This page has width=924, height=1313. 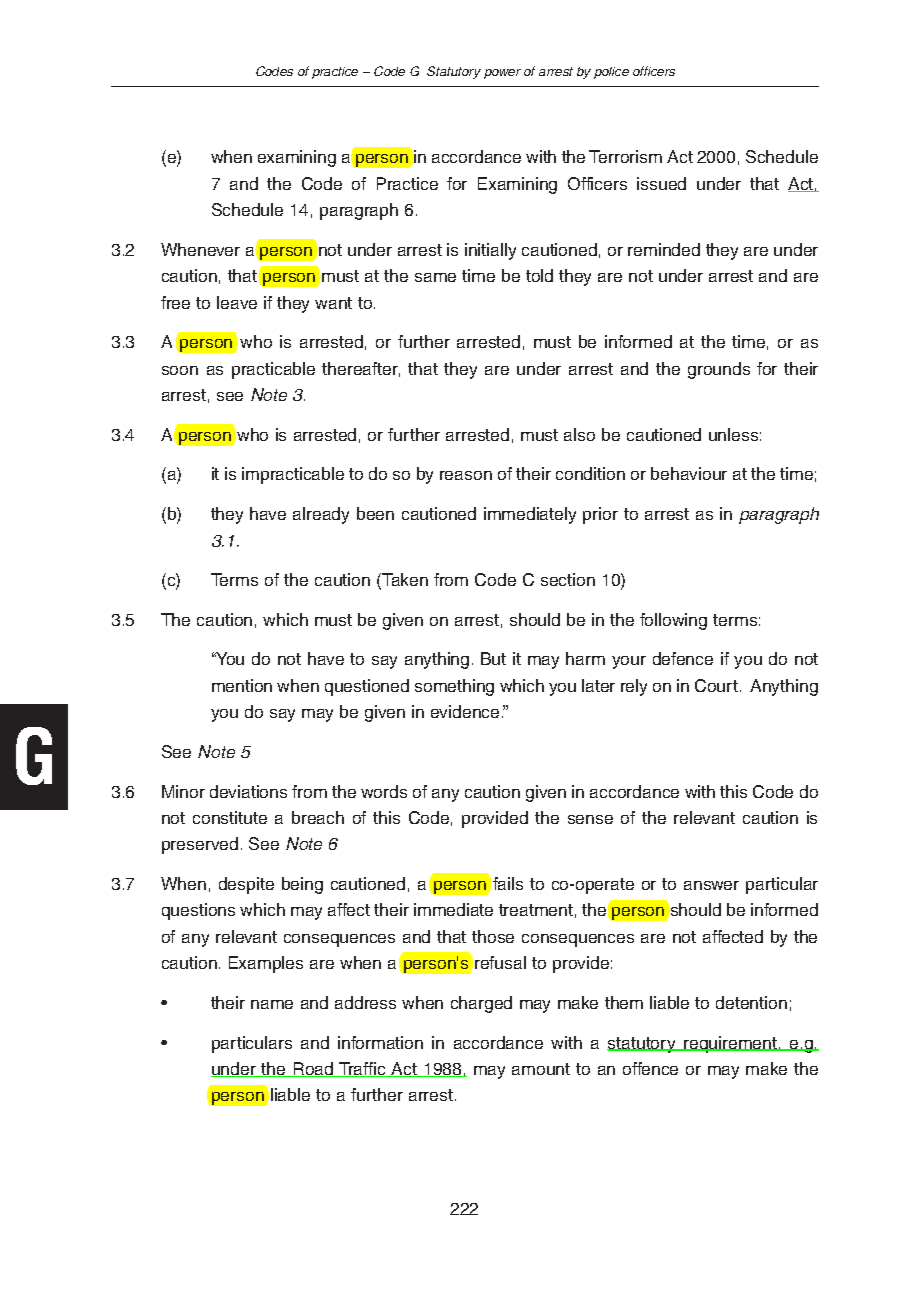 I want to click on name, so click(x=272, y=1004).
